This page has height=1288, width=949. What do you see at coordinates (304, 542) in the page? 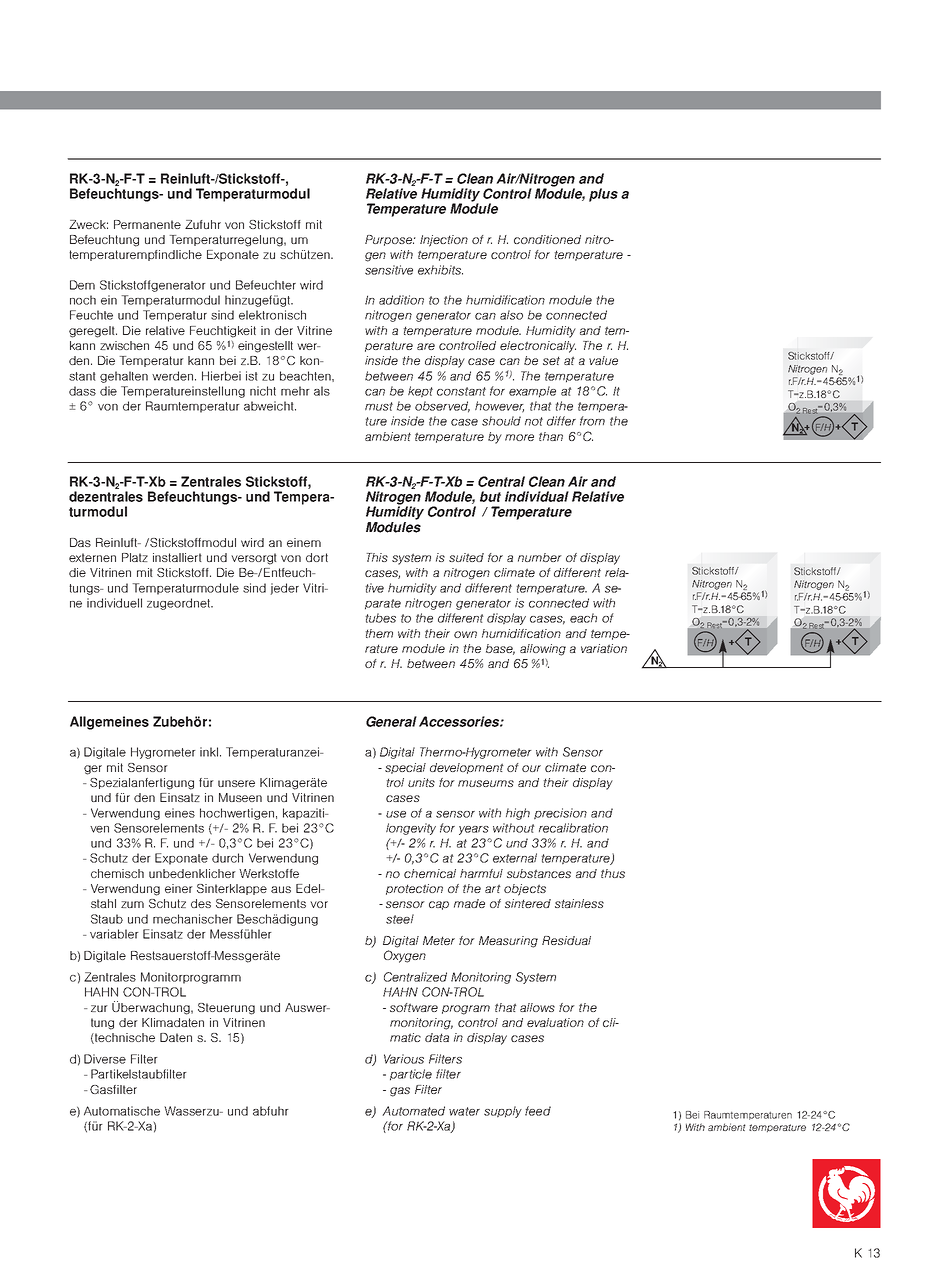
I see `einem` at bounding box center [304, 542].
